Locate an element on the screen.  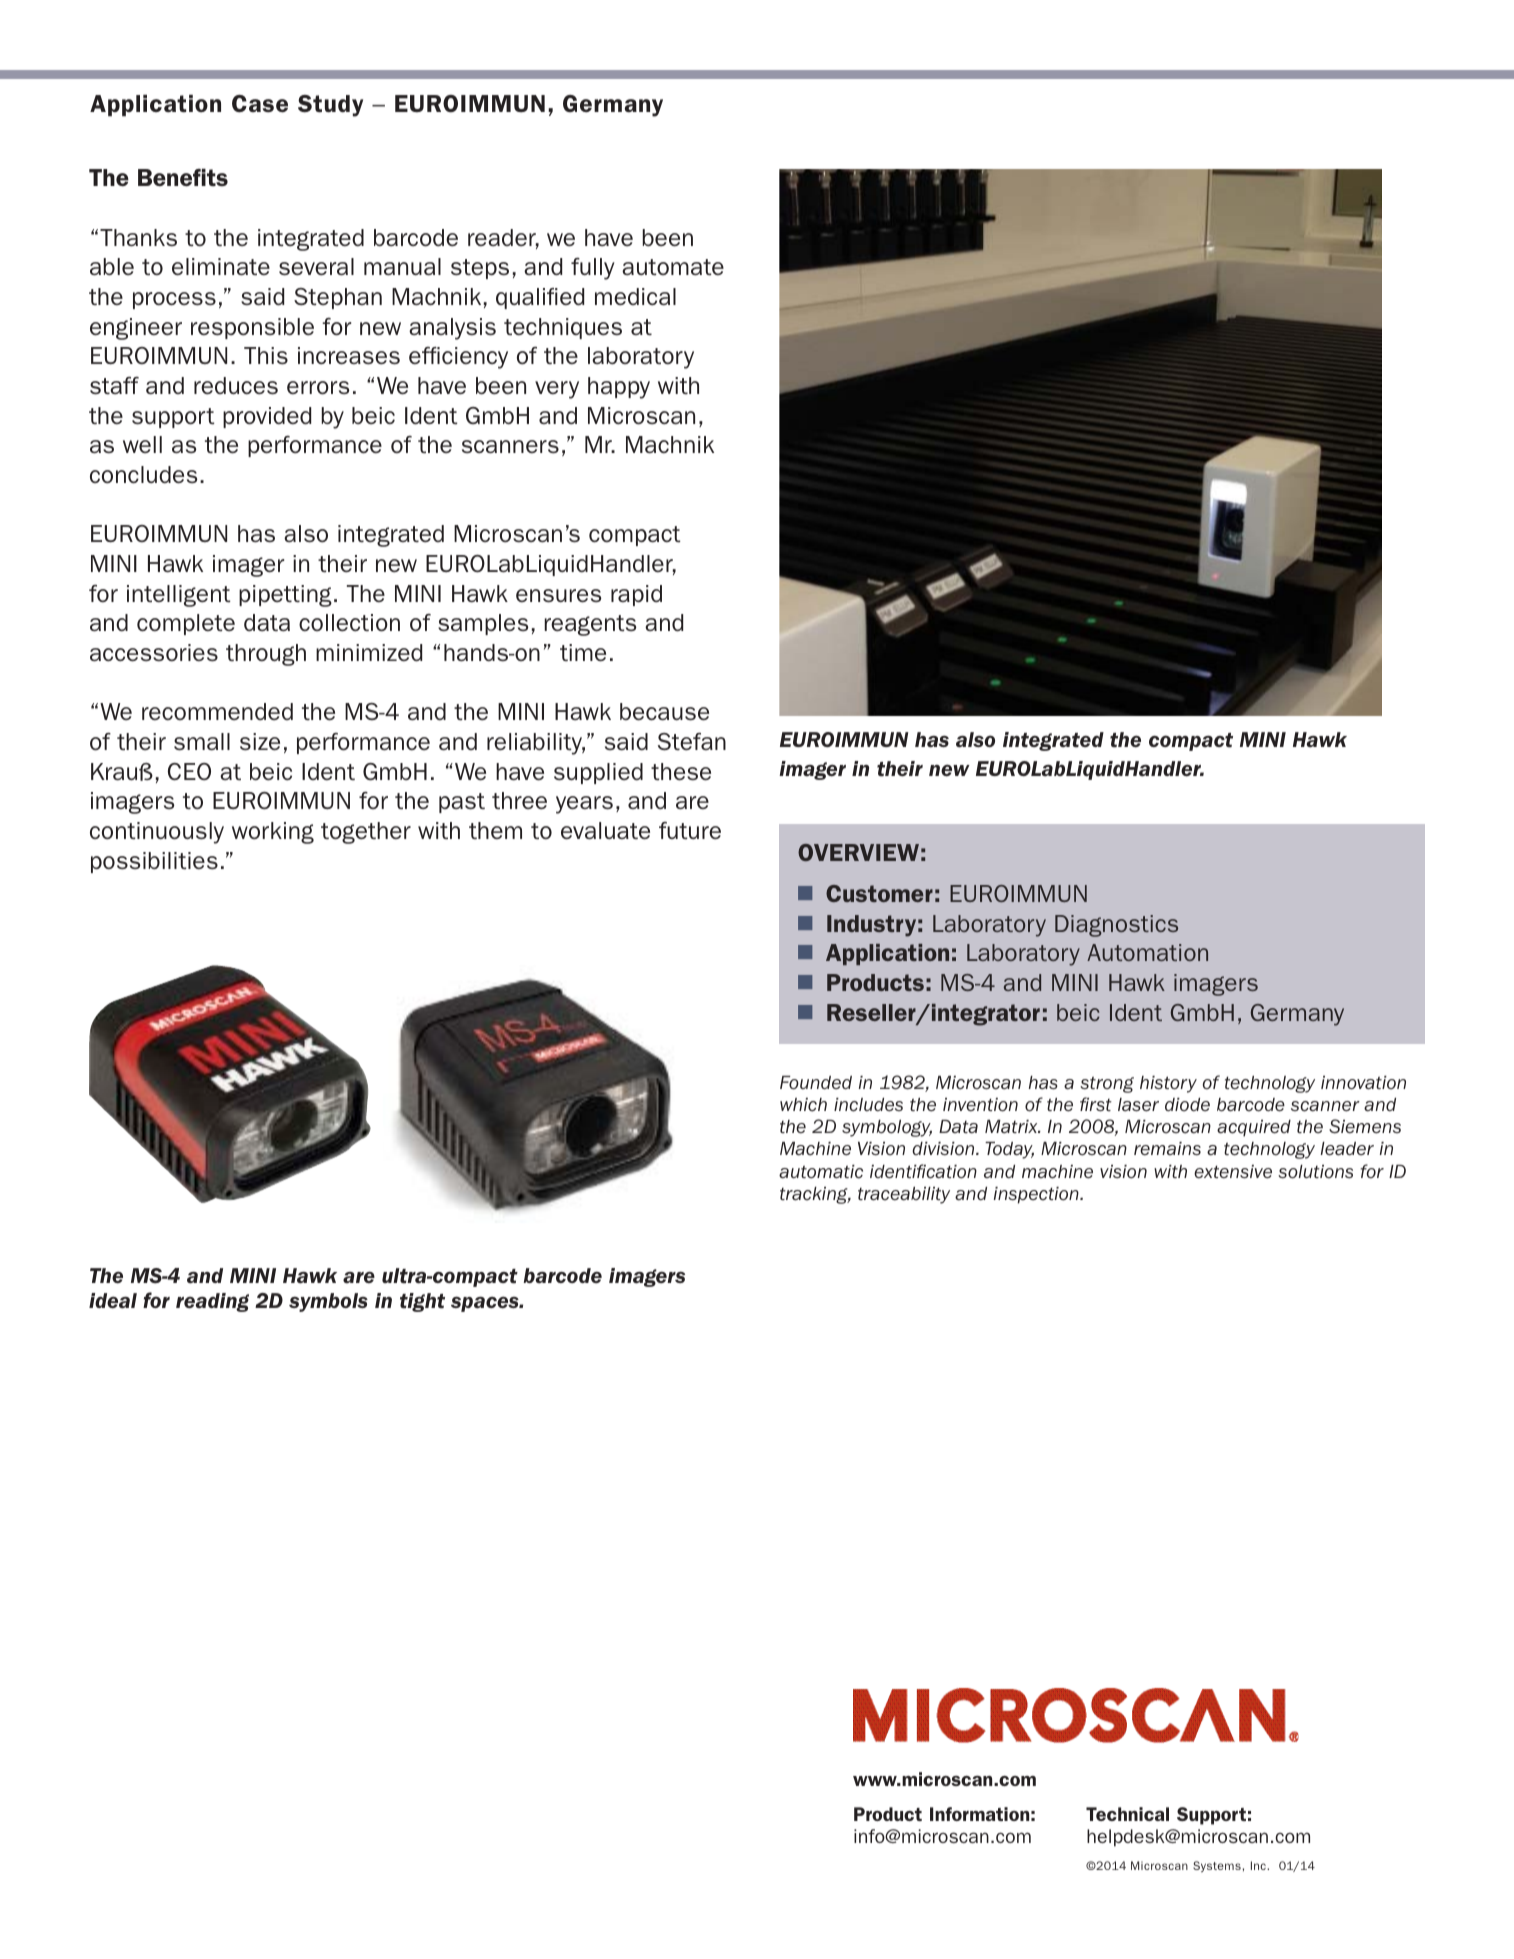
Diagnostics is located at coordinates (1116, 926).
